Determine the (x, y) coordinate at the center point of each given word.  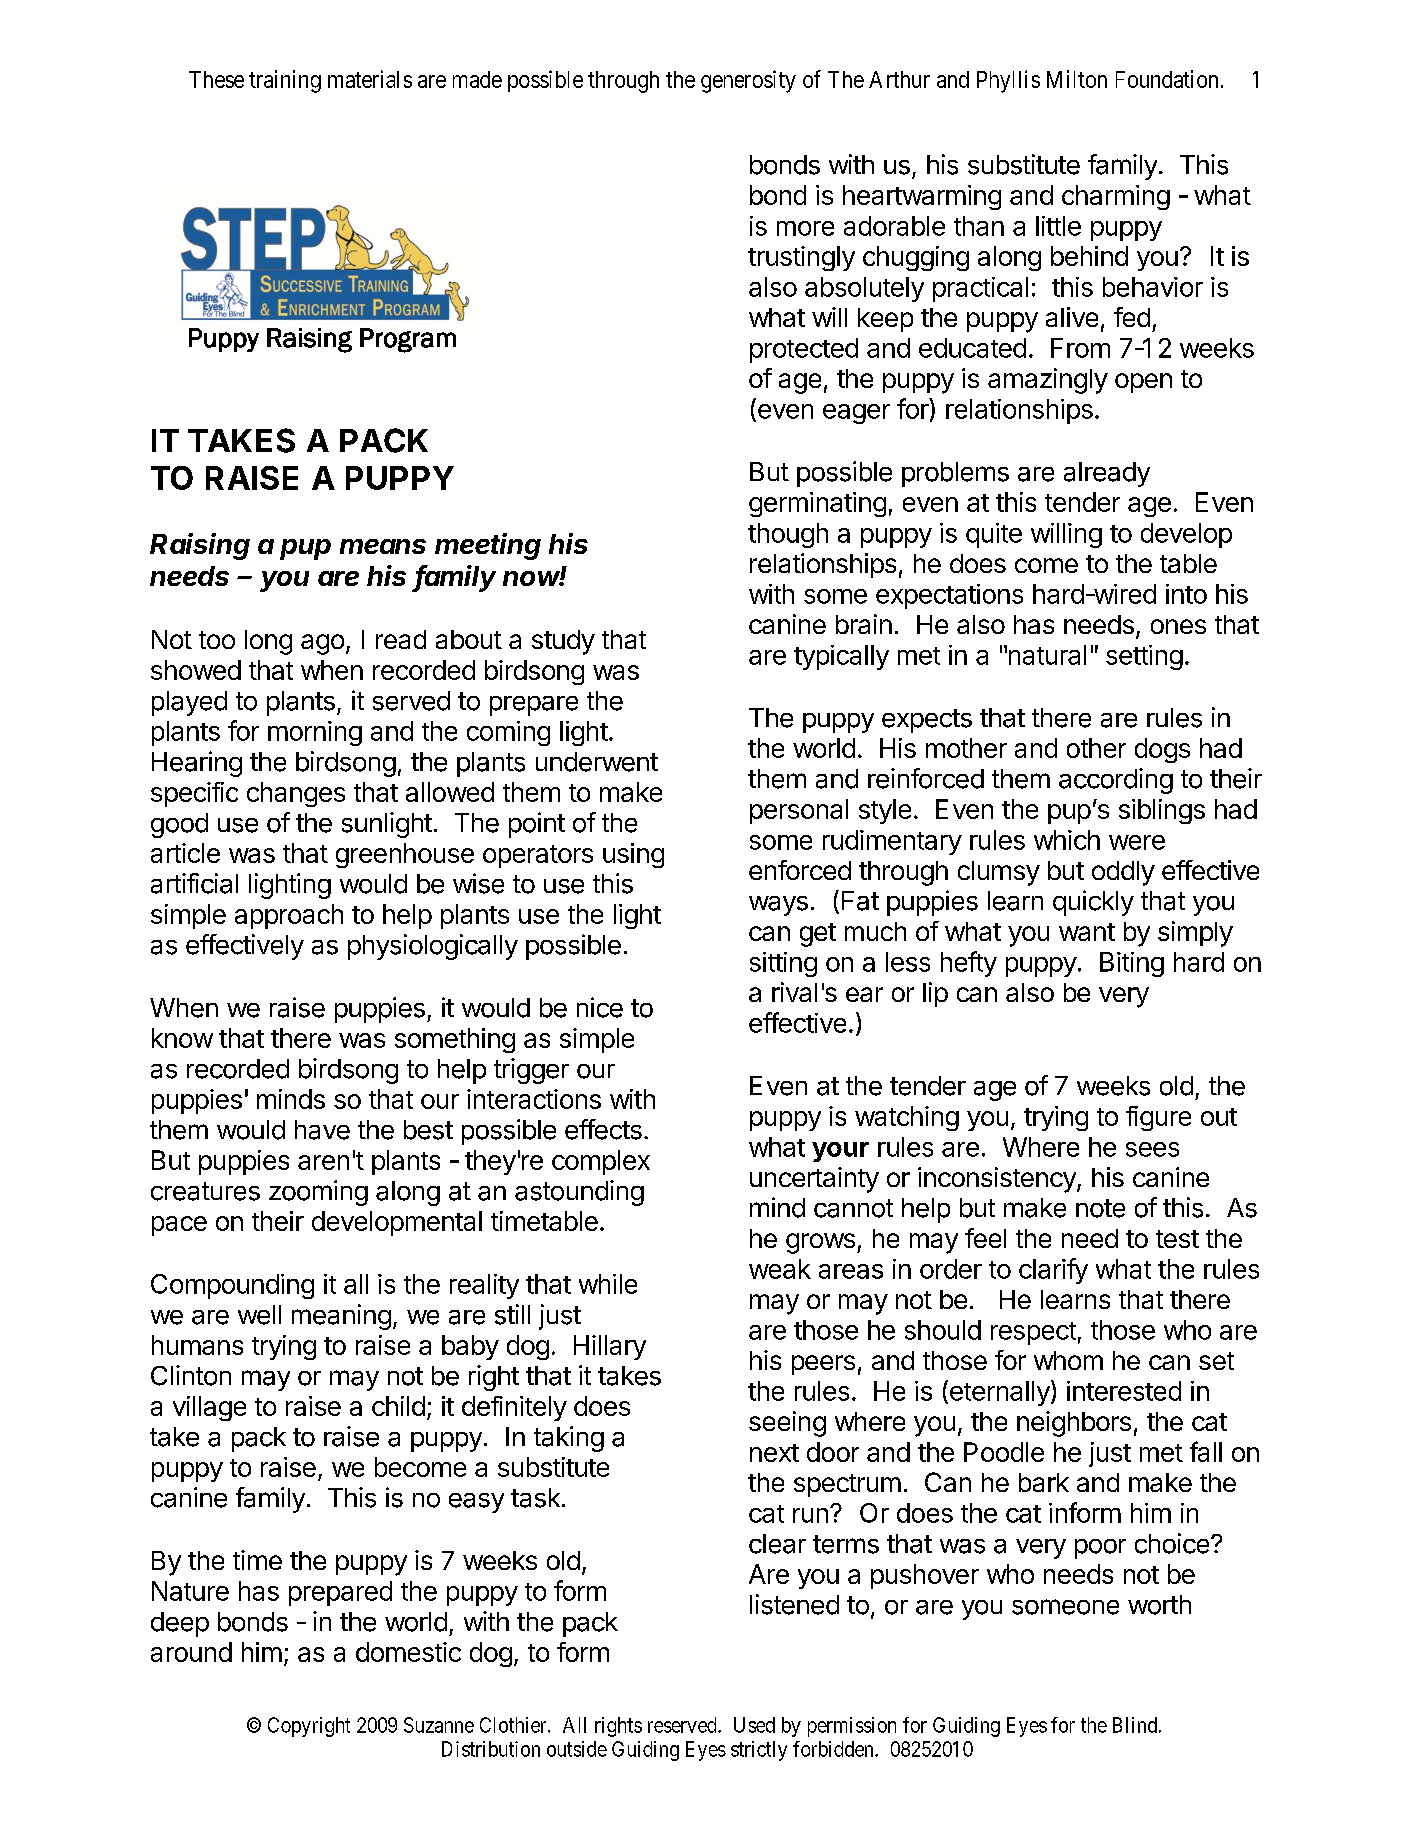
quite (994, 535)
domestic (408, 1652)
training (285, 81)
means (383, 546)
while (608, 1284)
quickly (1093, 903)
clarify (1053, 1271)
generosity (748, 81)
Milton (1077, 79)
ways (778, 906)
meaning (341, 1317)
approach (289, 916)
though (788, 535)
